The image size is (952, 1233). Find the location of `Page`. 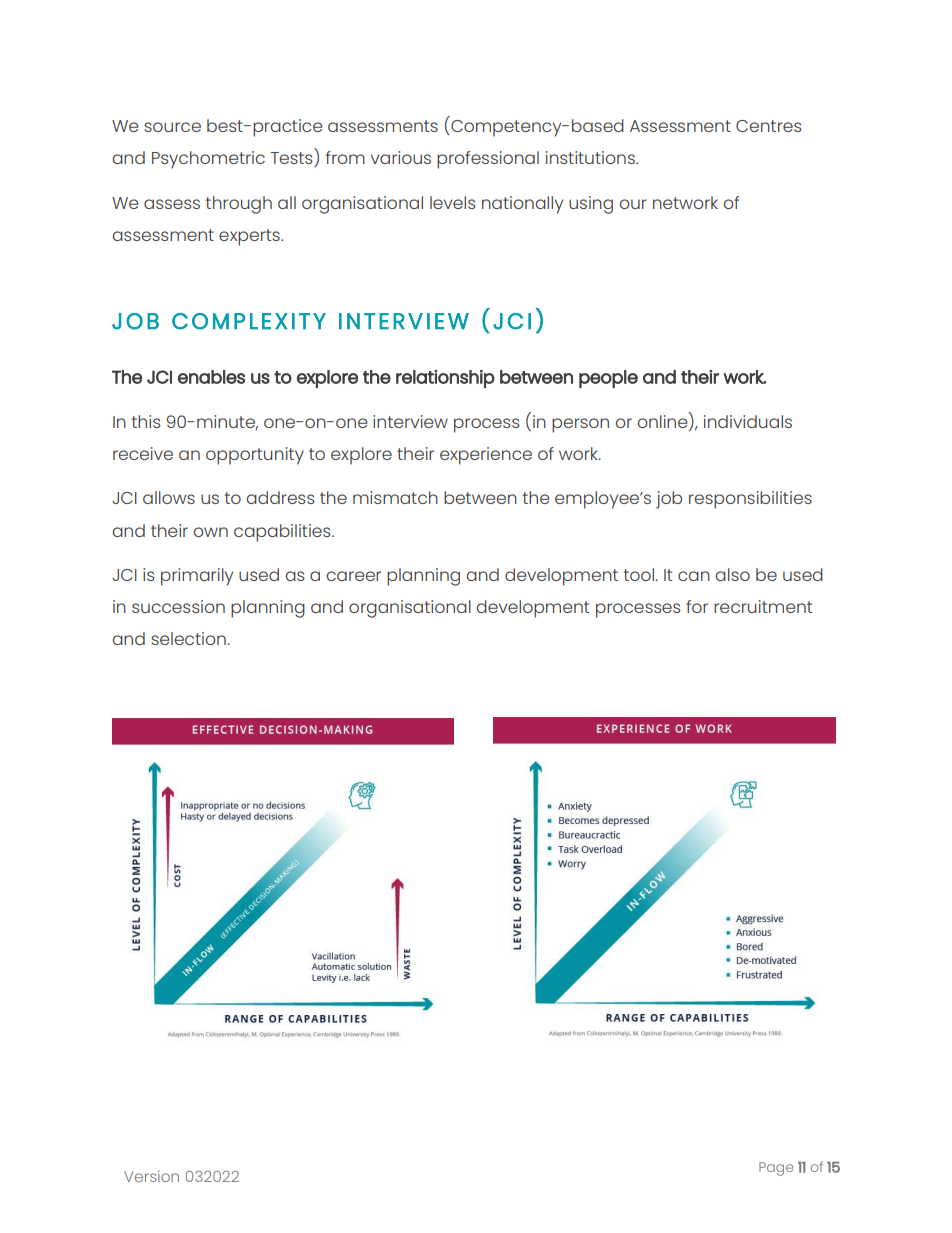

Page is located at coordinates (776, 1169).
